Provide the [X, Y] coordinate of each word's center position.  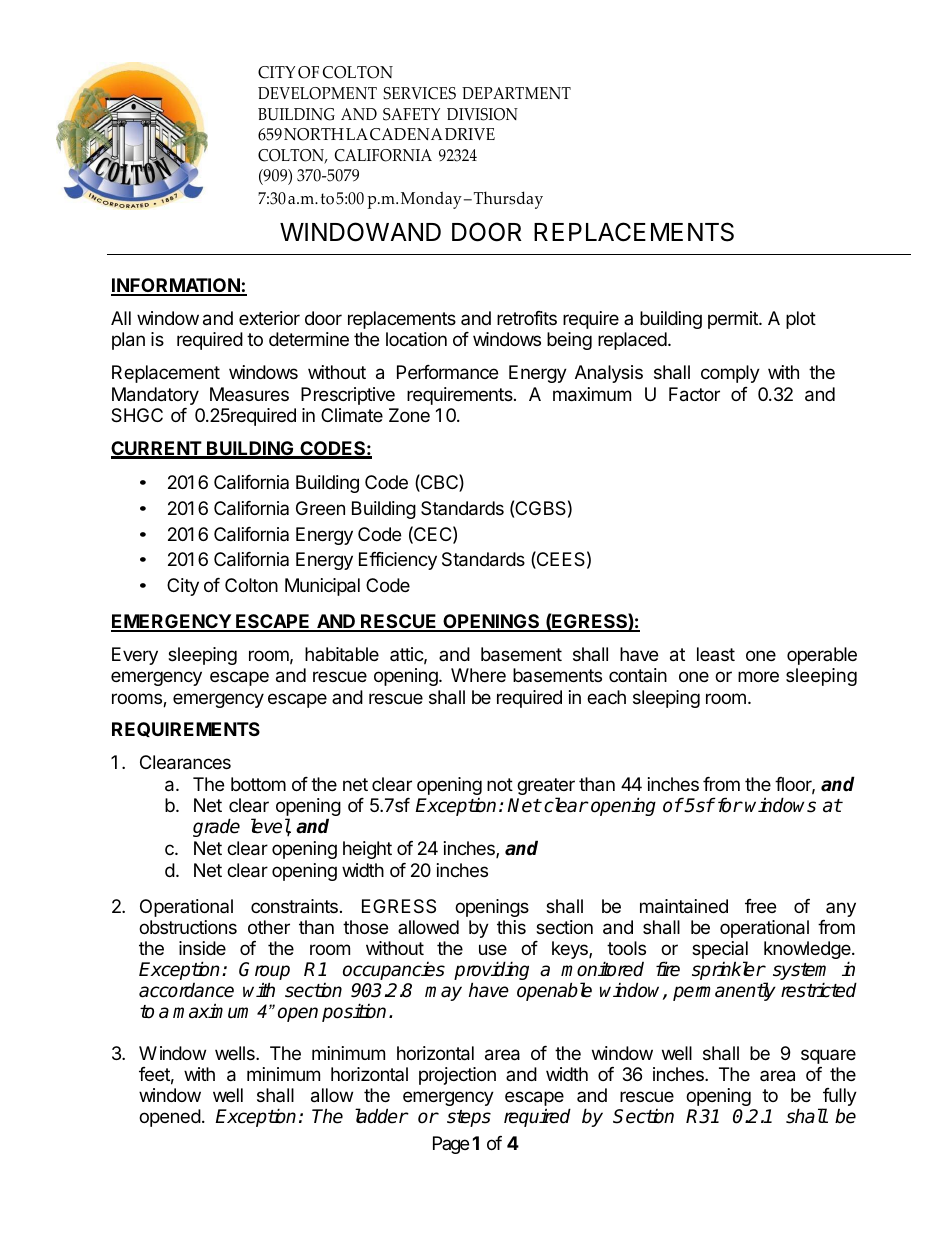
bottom [258, 784]
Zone [409, 415]
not [500, 784]
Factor [694, 394]
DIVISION [482, 114]
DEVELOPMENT [317, 93]
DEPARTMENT [516, 93]
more [758, 676]
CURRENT [157, 449]
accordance [186, 990]
